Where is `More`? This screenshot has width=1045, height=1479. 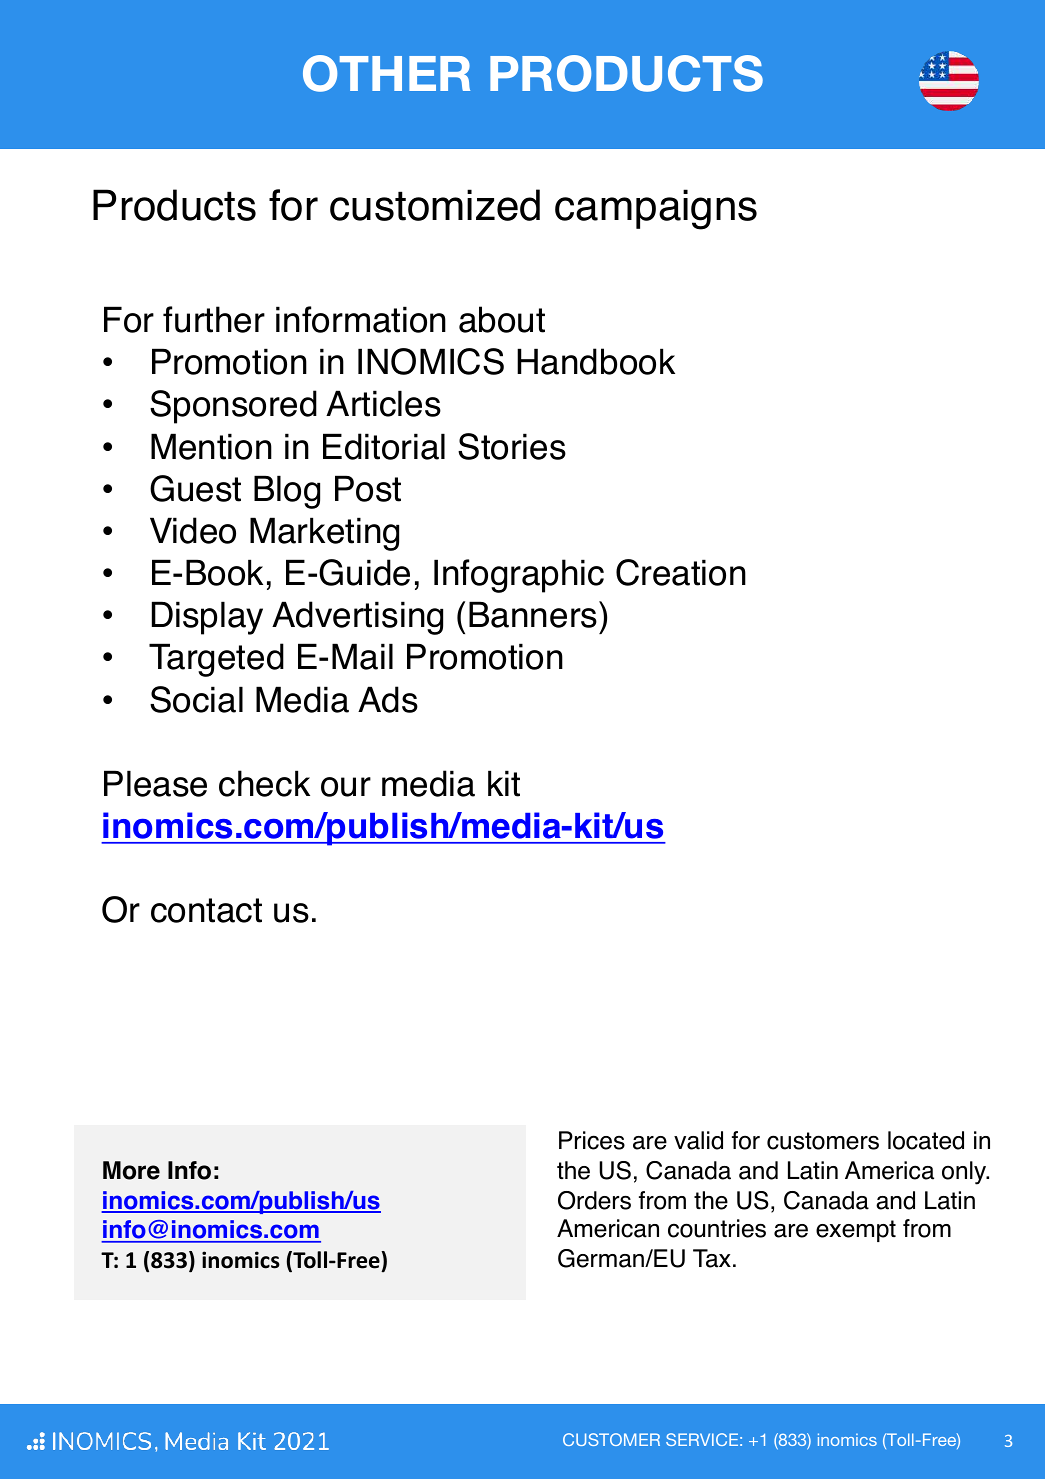
More is located at coordinates (131, 1170).
